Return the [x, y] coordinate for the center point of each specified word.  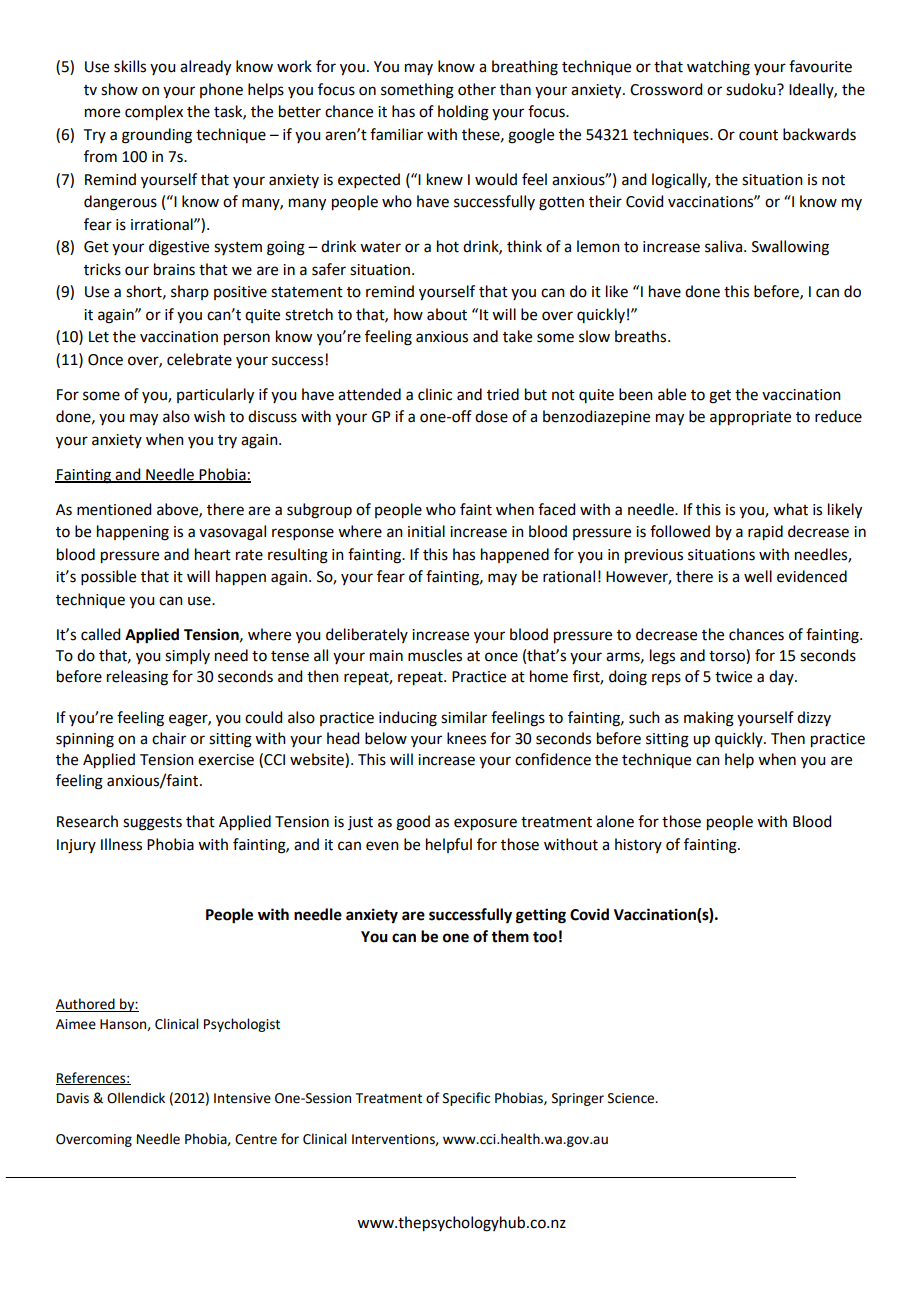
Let [99, 337]
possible [108, 577]
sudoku [752, 89]
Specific [466, 1099]
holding [463, 113]
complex [154, 113]
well [758, 576]
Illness [121, 844]
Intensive [242, 1098]
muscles [435, 655]
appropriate [750, 418]
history [638, 845]
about [447, 314]
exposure [485, 824]
